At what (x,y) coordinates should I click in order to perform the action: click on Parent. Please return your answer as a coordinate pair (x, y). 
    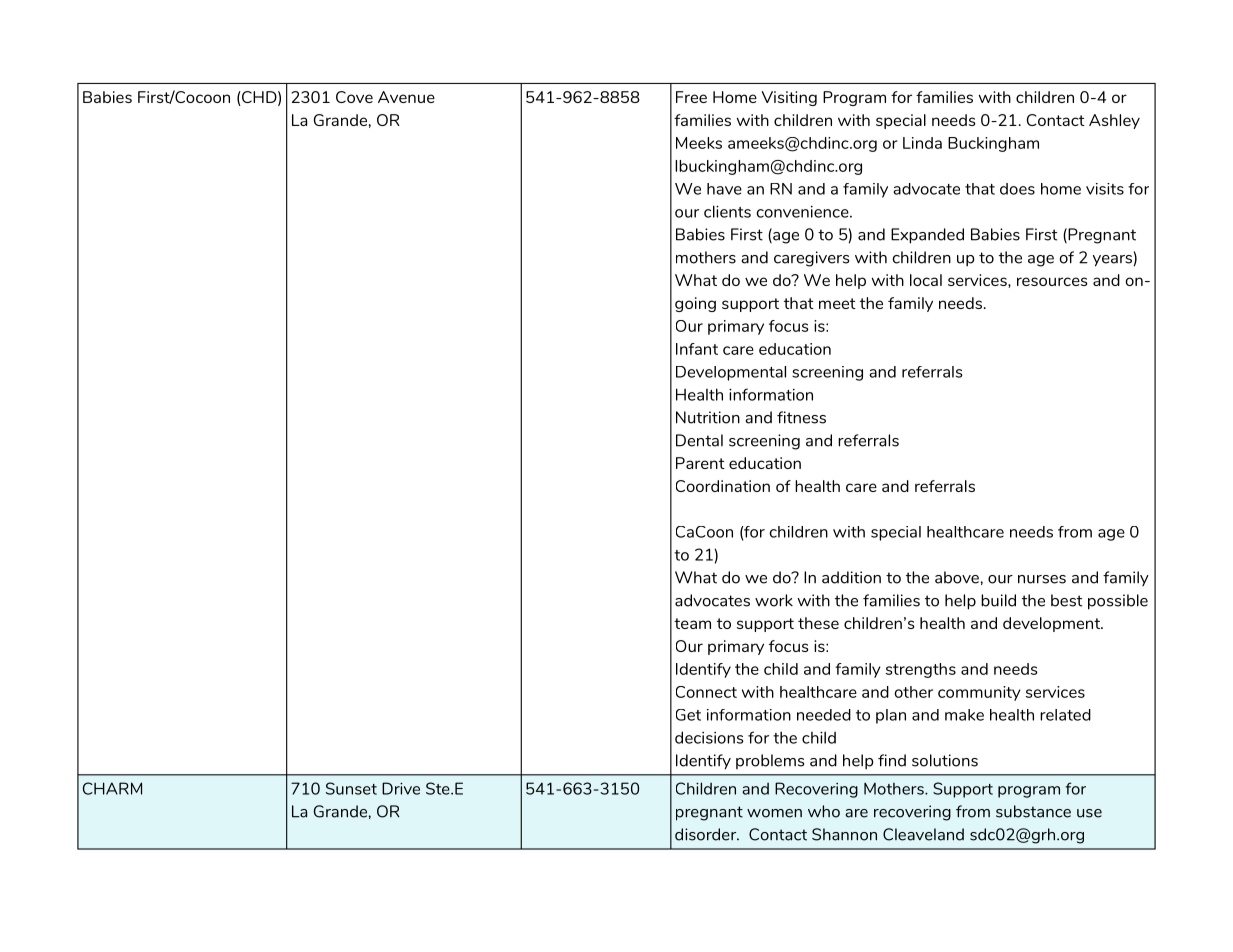
    Looking at the image, I should click on (700, 463).
